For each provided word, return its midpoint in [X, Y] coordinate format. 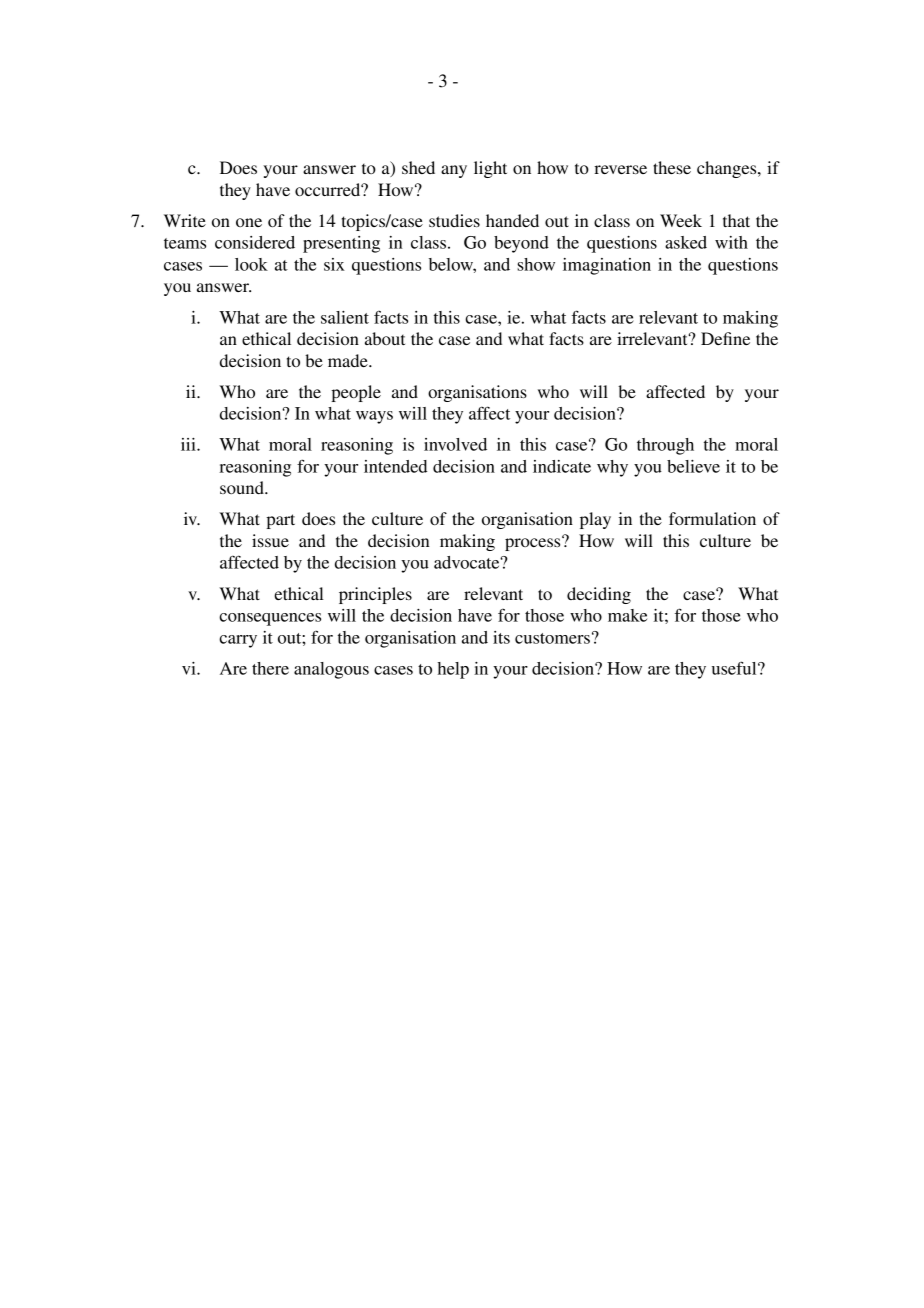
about [385, 338]
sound [243, 487]
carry [238, 641]
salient [345, 317]
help [453, 670]
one [249, 222]
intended [395, 466]
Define [725, 338]
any [454, 171]
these [672, 167]
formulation [712, 518]
